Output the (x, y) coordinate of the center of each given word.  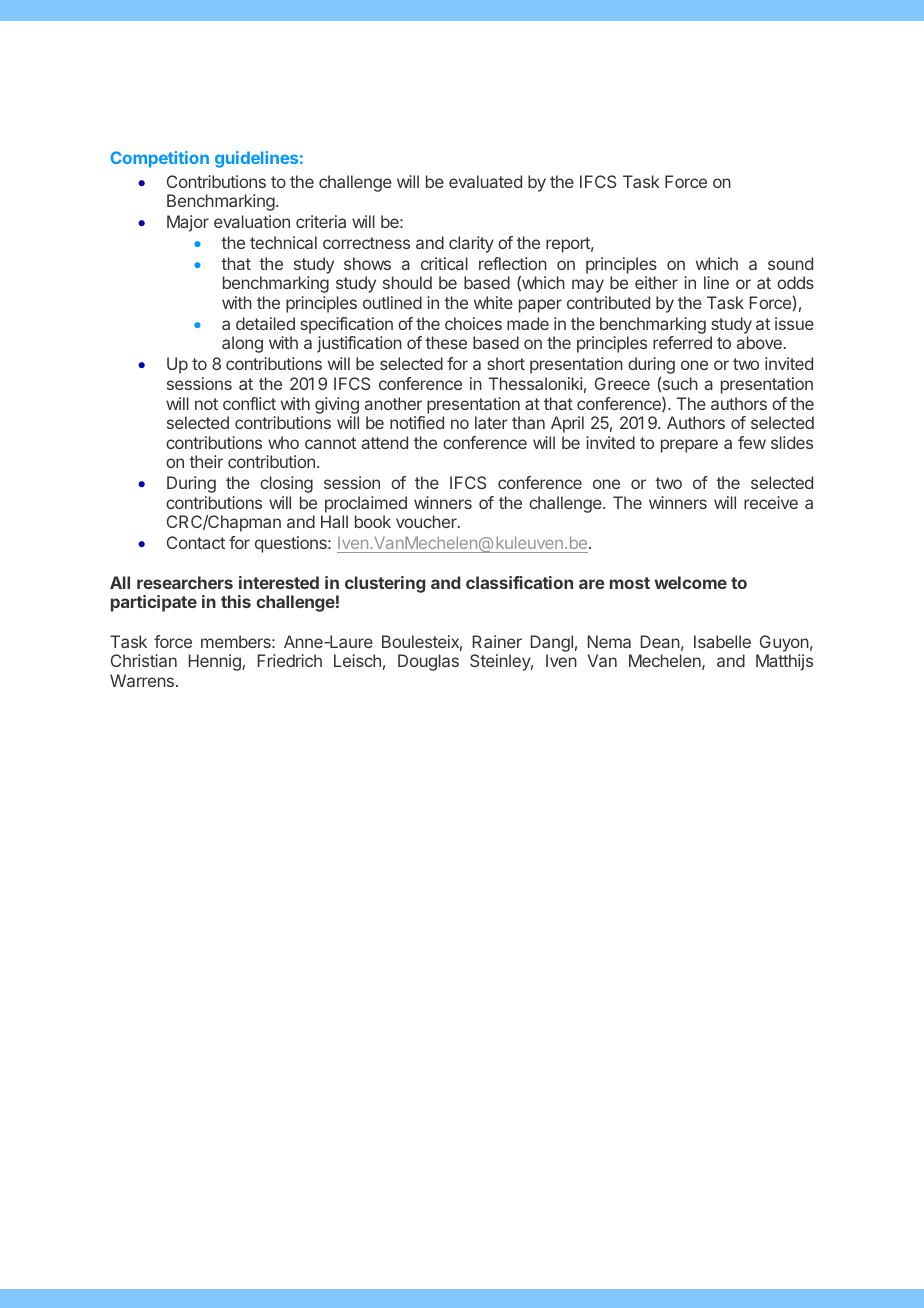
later (491, 422)
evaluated (485, 181)
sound (790, 263)
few (752, 442)
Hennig (216, 662)
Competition (159, 159)
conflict (249, 403)
